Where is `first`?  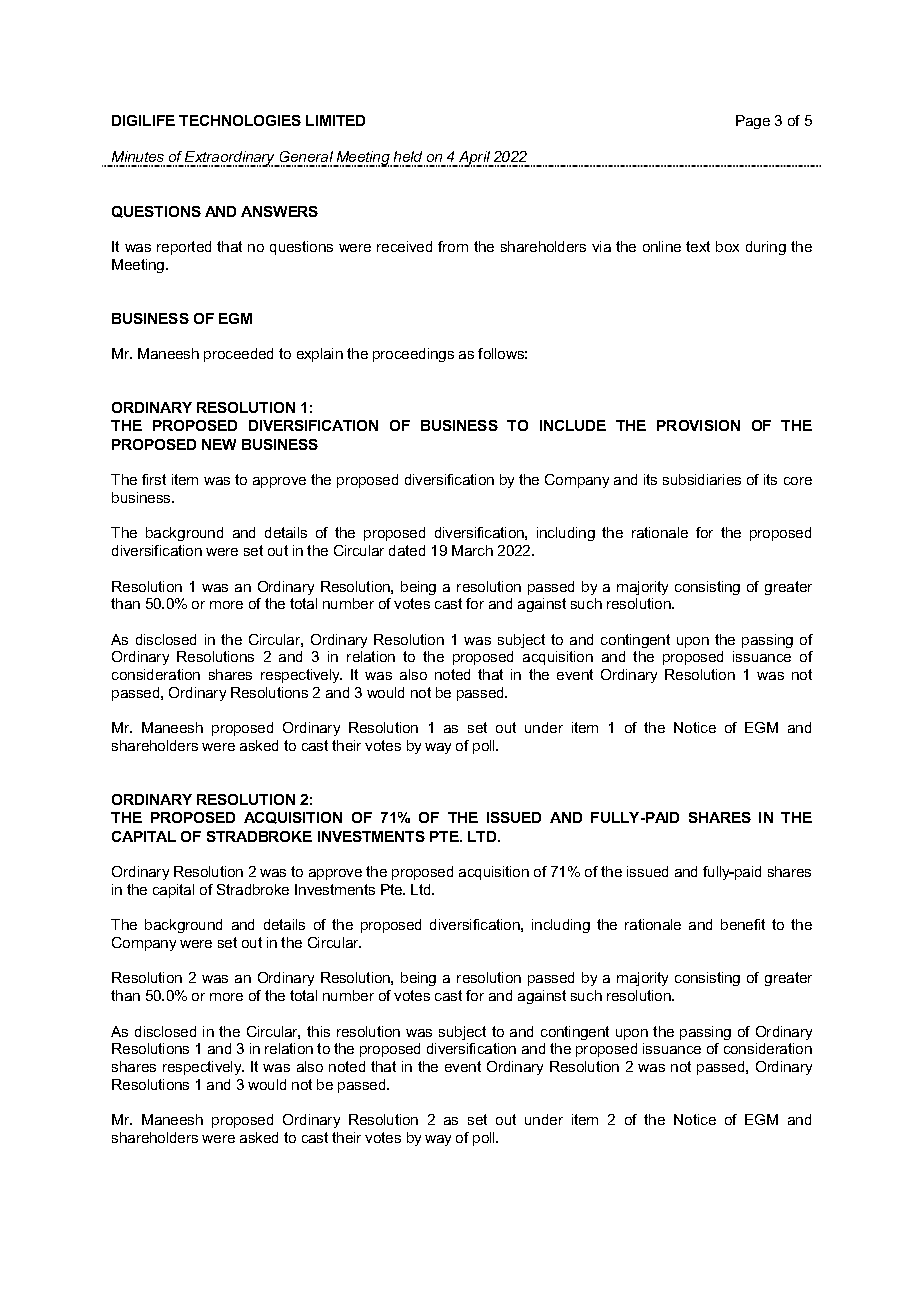 first is located at coordinates (154, 479).
